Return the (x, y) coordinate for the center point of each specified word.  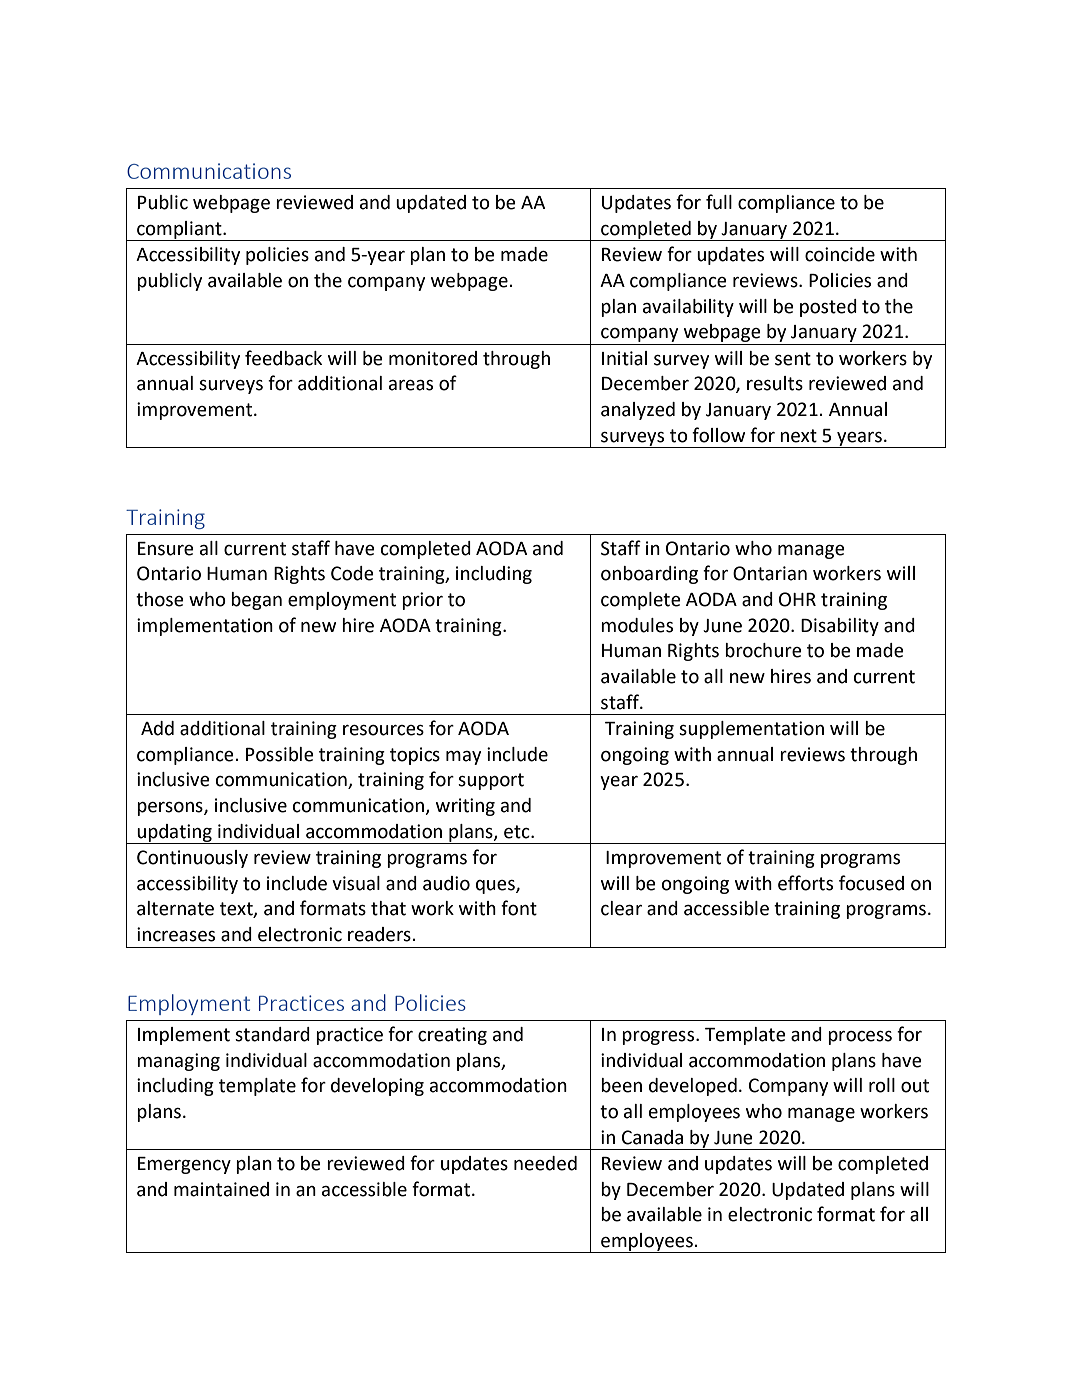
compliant (179, 231)
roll (882, 1085)
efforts (805, 883)
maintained (221, 1189)
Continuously (192, 859)
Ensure (166, 549)
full (719, 202)
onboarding (649, 575)
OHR (797, 599)
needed (545, 1163)
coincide (840, 254)
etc (518, 832)
